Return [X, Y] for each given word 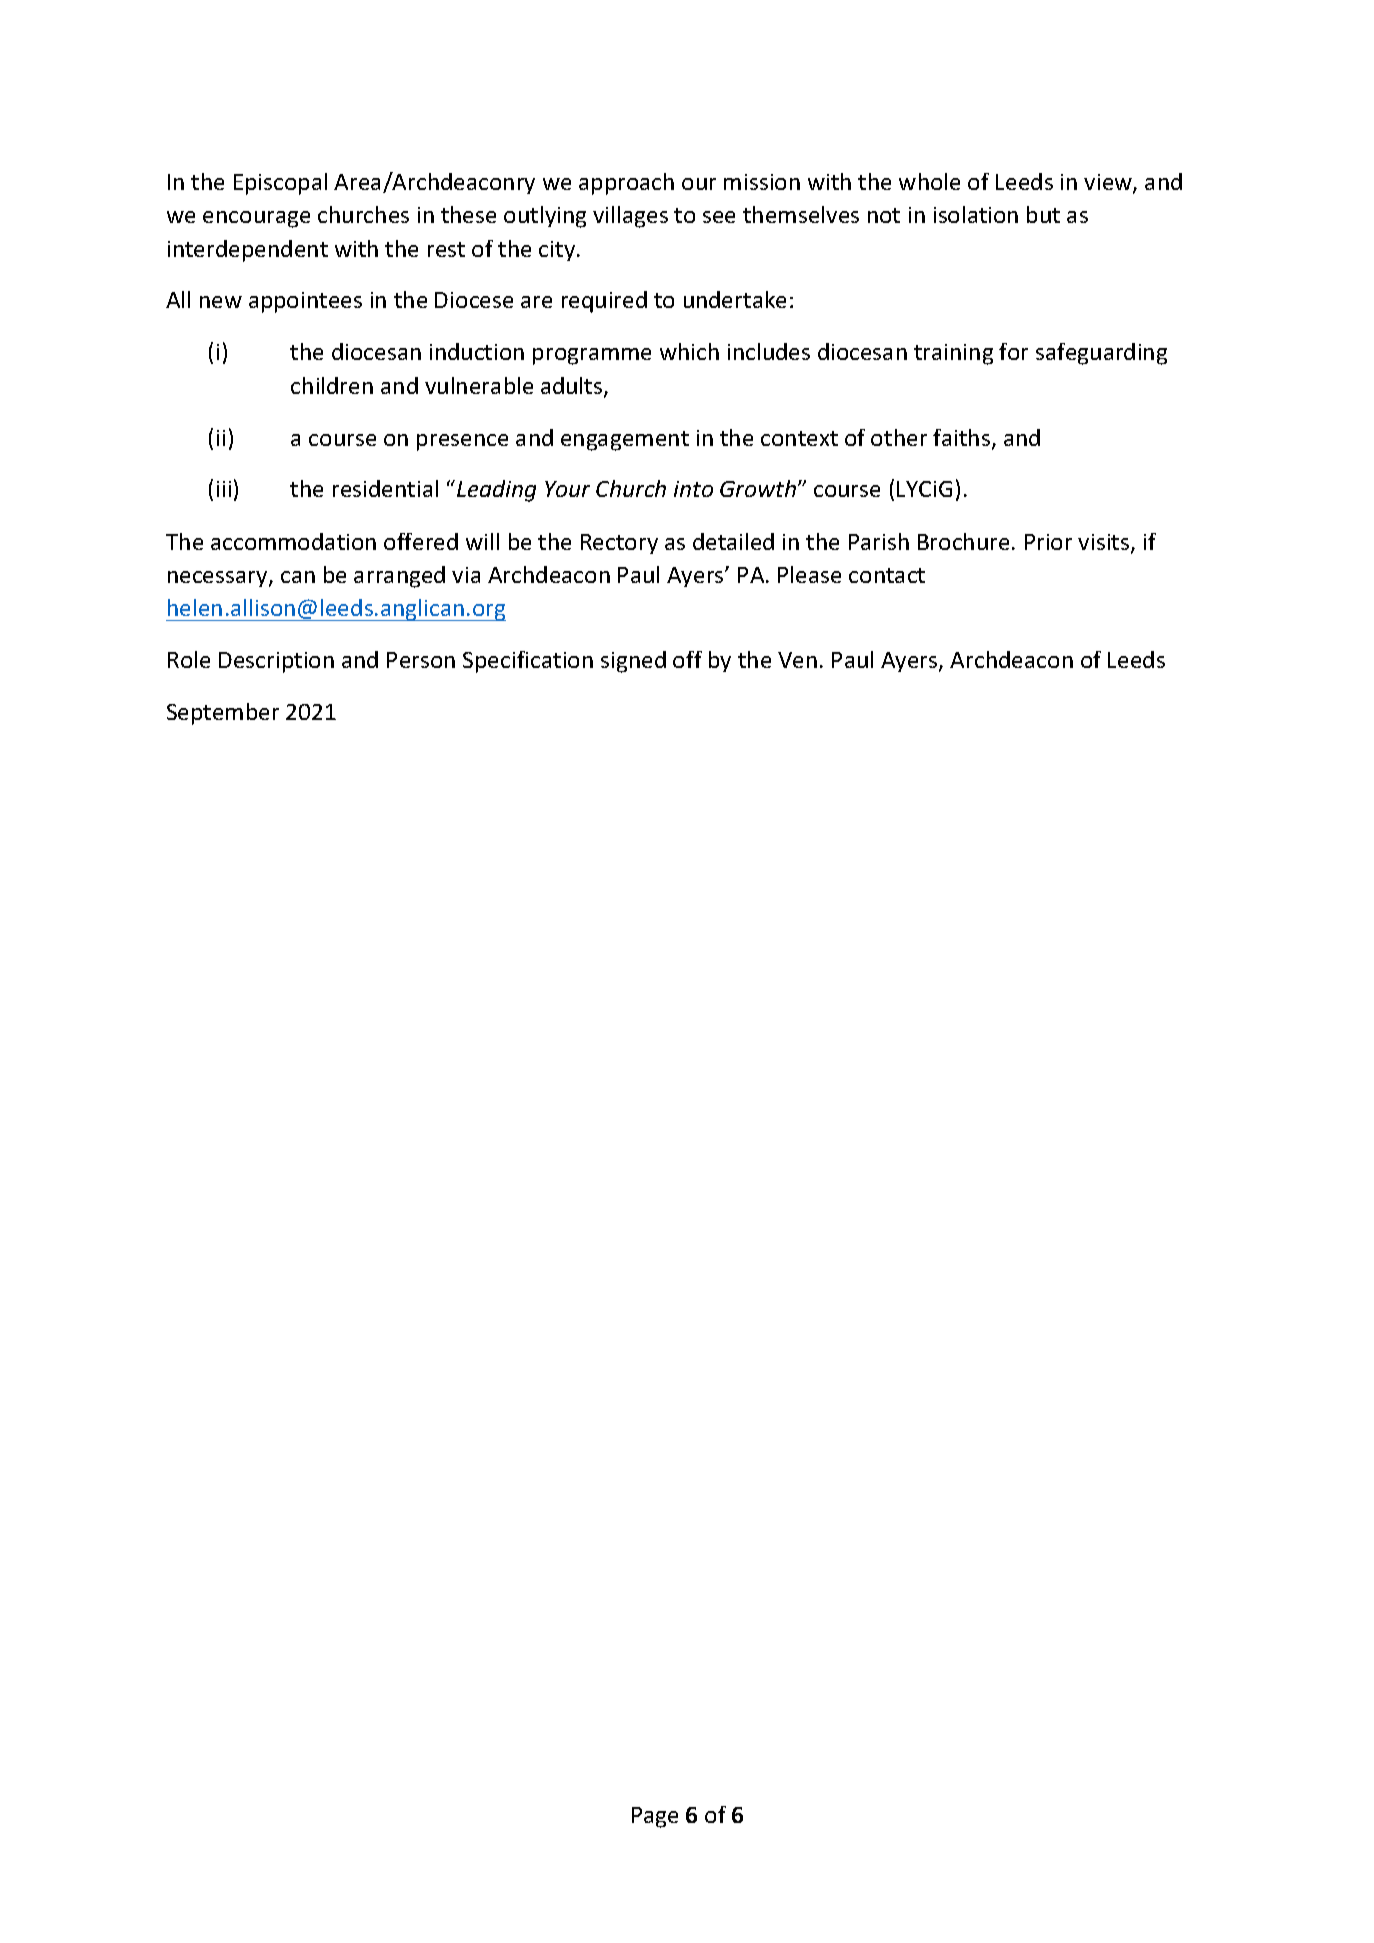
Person [421, 660]
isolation [976, 214]
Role [189, 659]
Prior [1048, 542]
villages [630, 217]
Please [809, 574]
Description [276, 662]
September [223, 714]
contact [887, 575]
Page [655, 1817]
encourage [256, 219]
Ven [797, 660]
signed [633, 662]
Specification [528, 662]
